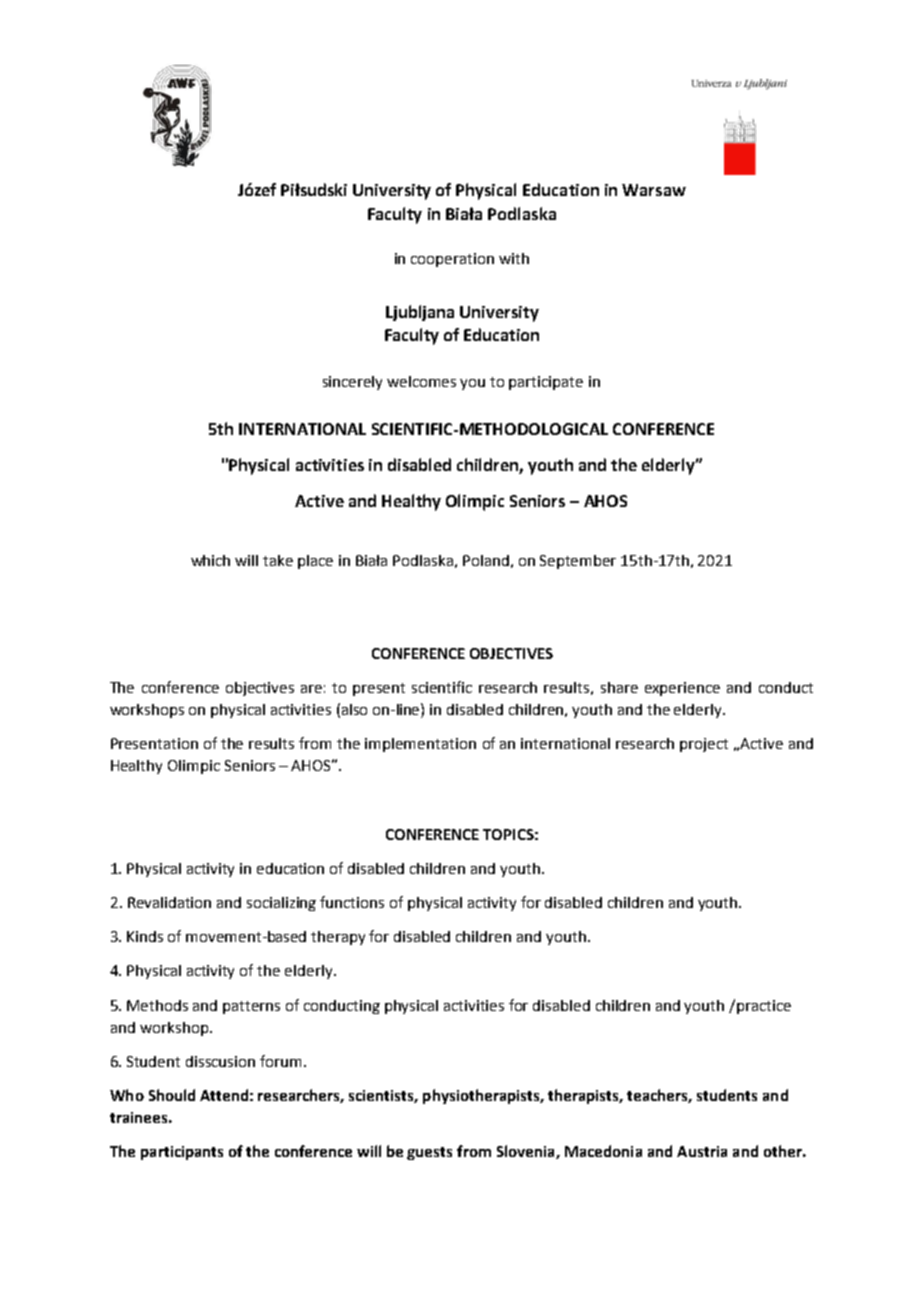  Describe the element at coordinates (420, 313) in the image. I see `Ljubljana` at that location.
